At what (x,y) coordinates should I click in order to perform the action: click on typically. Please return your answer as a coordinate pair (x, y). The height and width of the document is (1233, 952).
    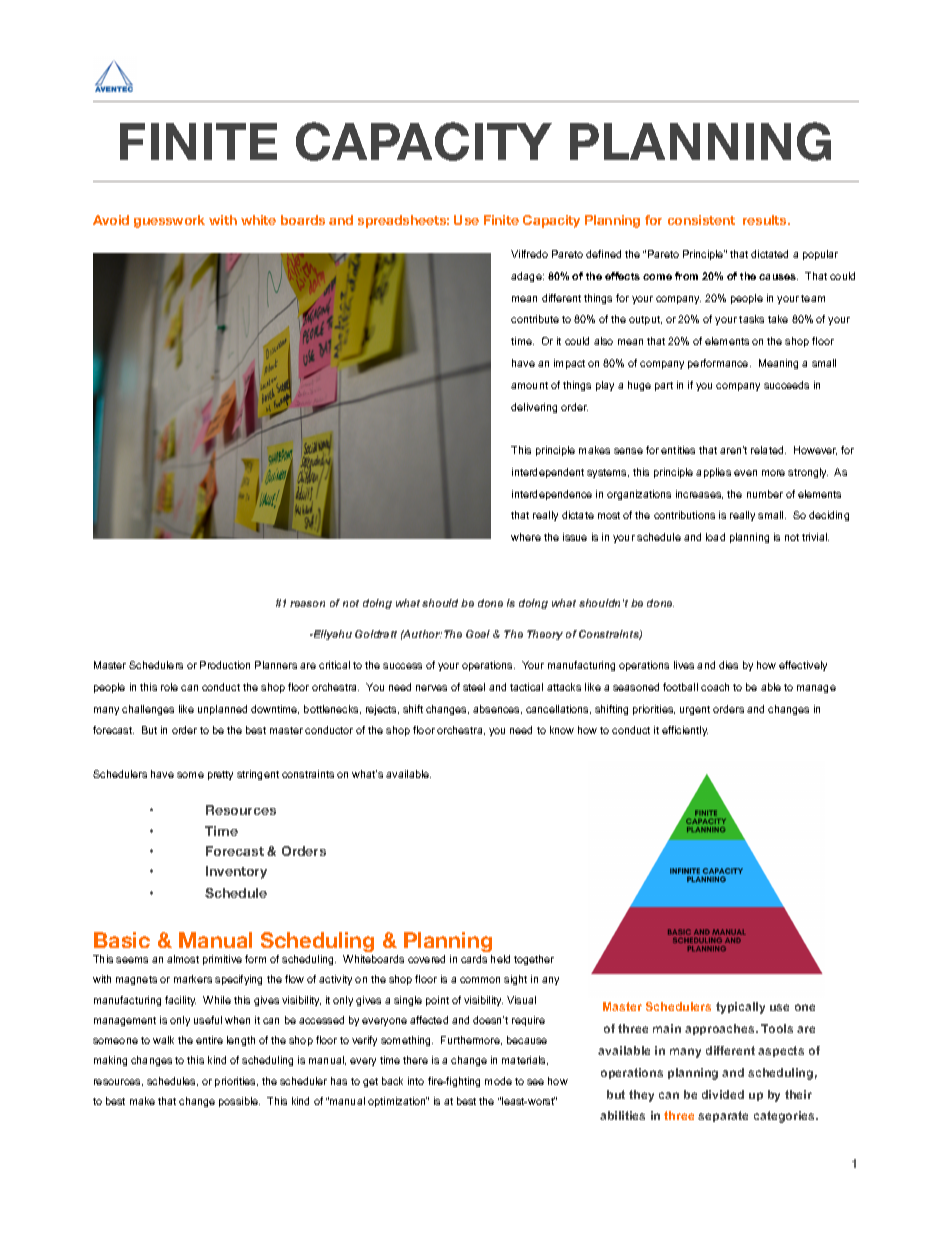
    Looking at the image, I should click on (740, 1008).
